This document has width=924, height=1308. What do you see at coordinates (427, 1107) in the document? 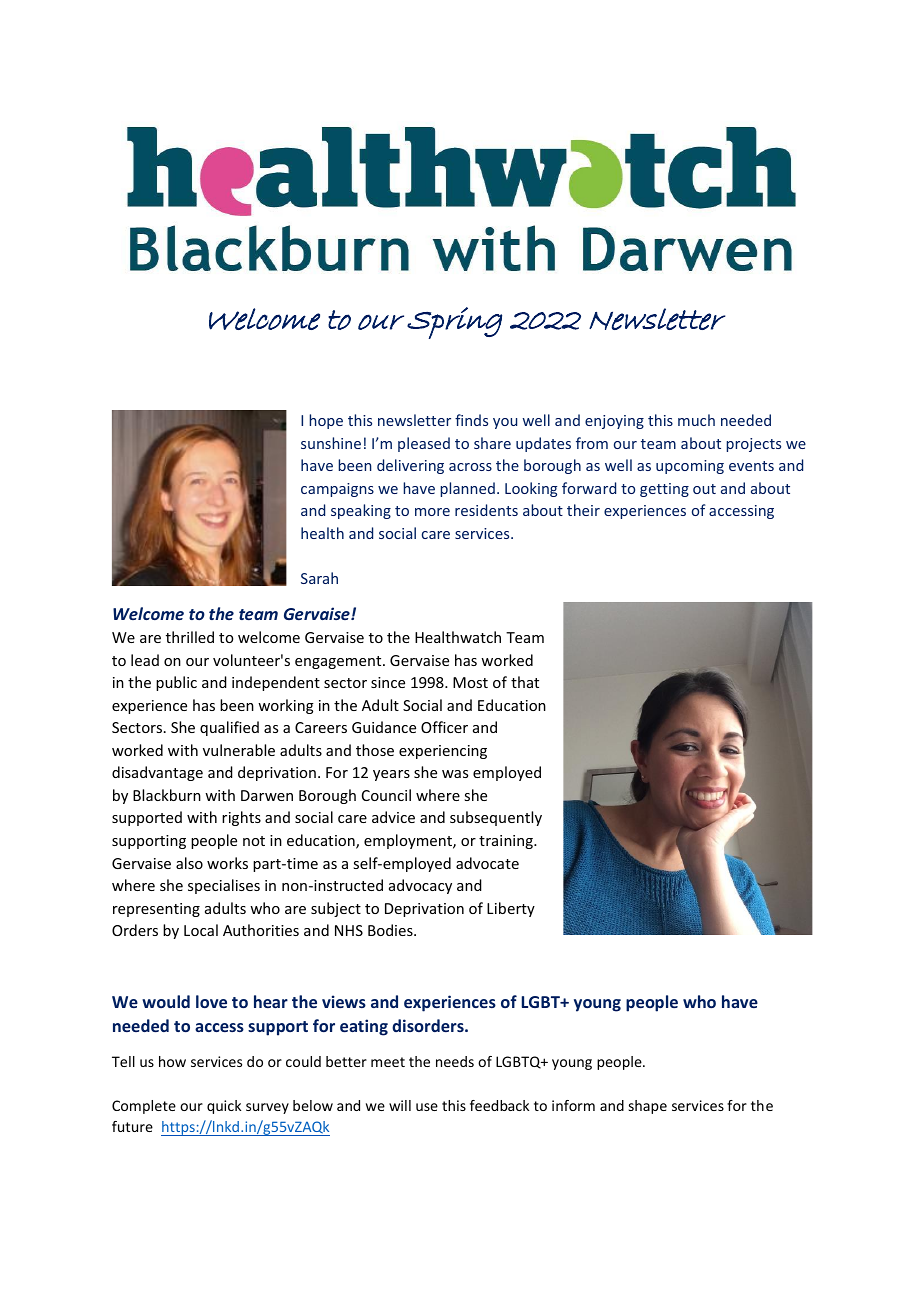
I see `use` at bounding box center [427, 1107].
